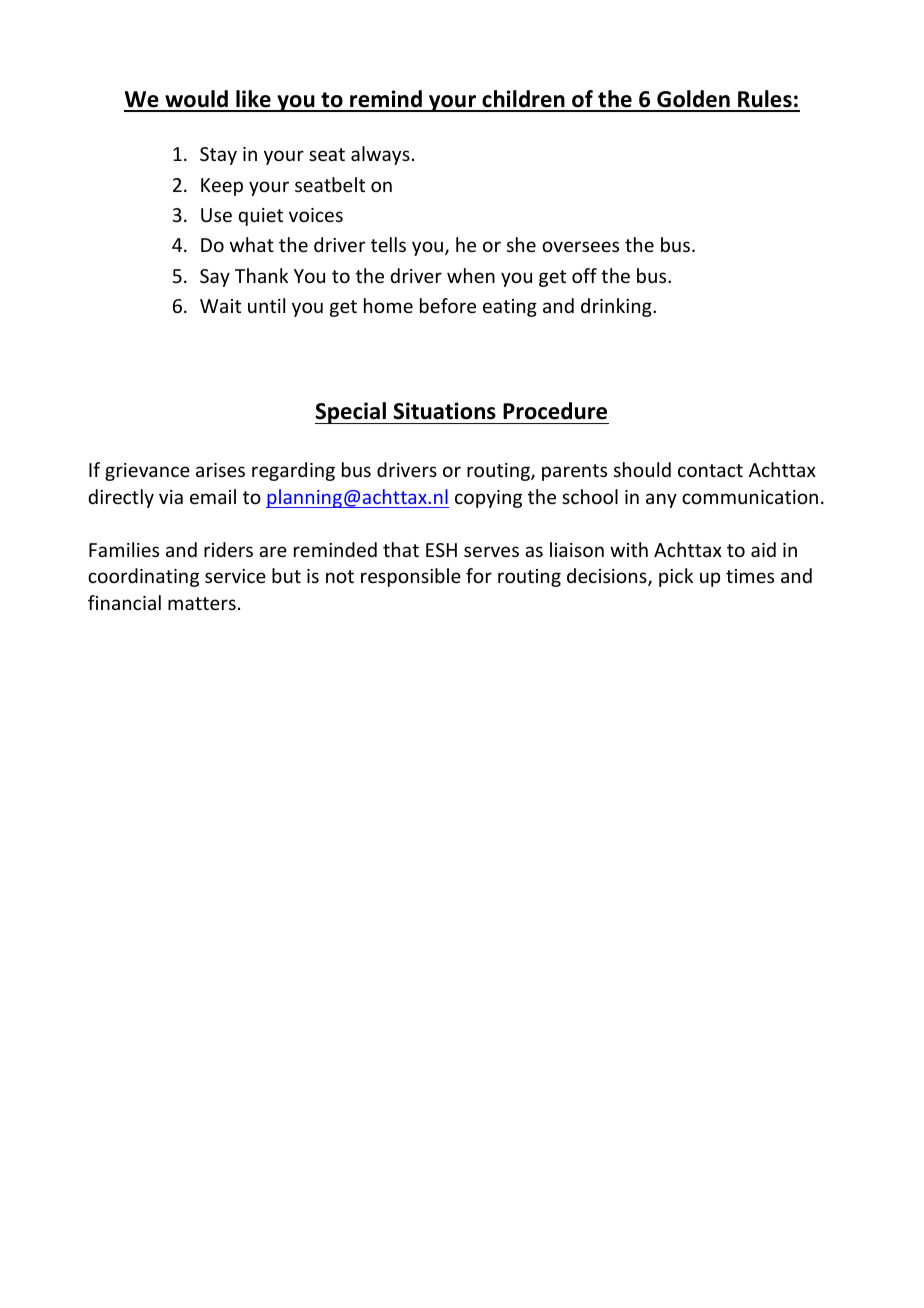 This screenshot has height=1308, width=924. I want to click on responsible, so click(411, 577).
